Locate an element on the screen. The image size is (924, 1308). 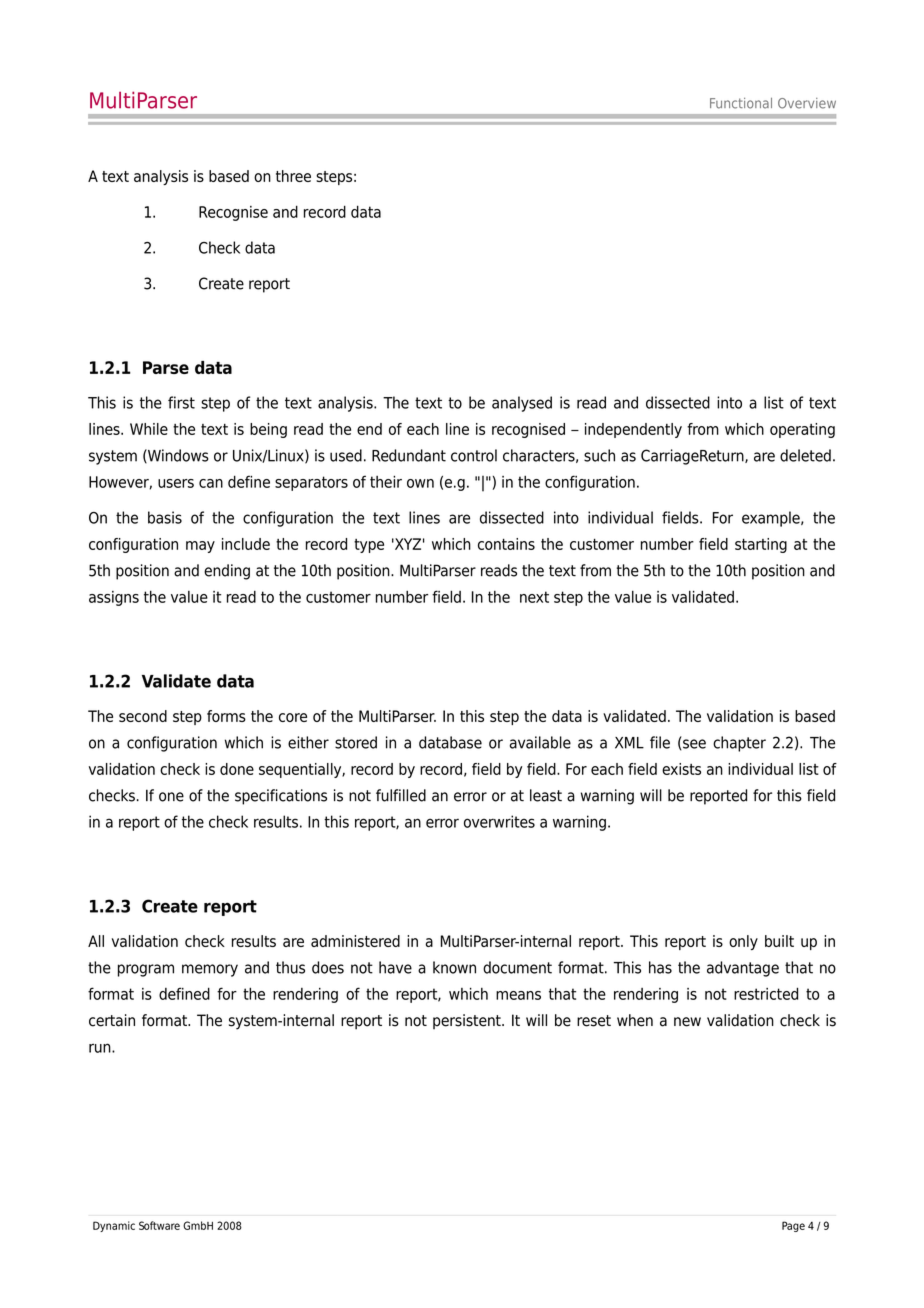
Overview is located at coordinates (807, 103).
